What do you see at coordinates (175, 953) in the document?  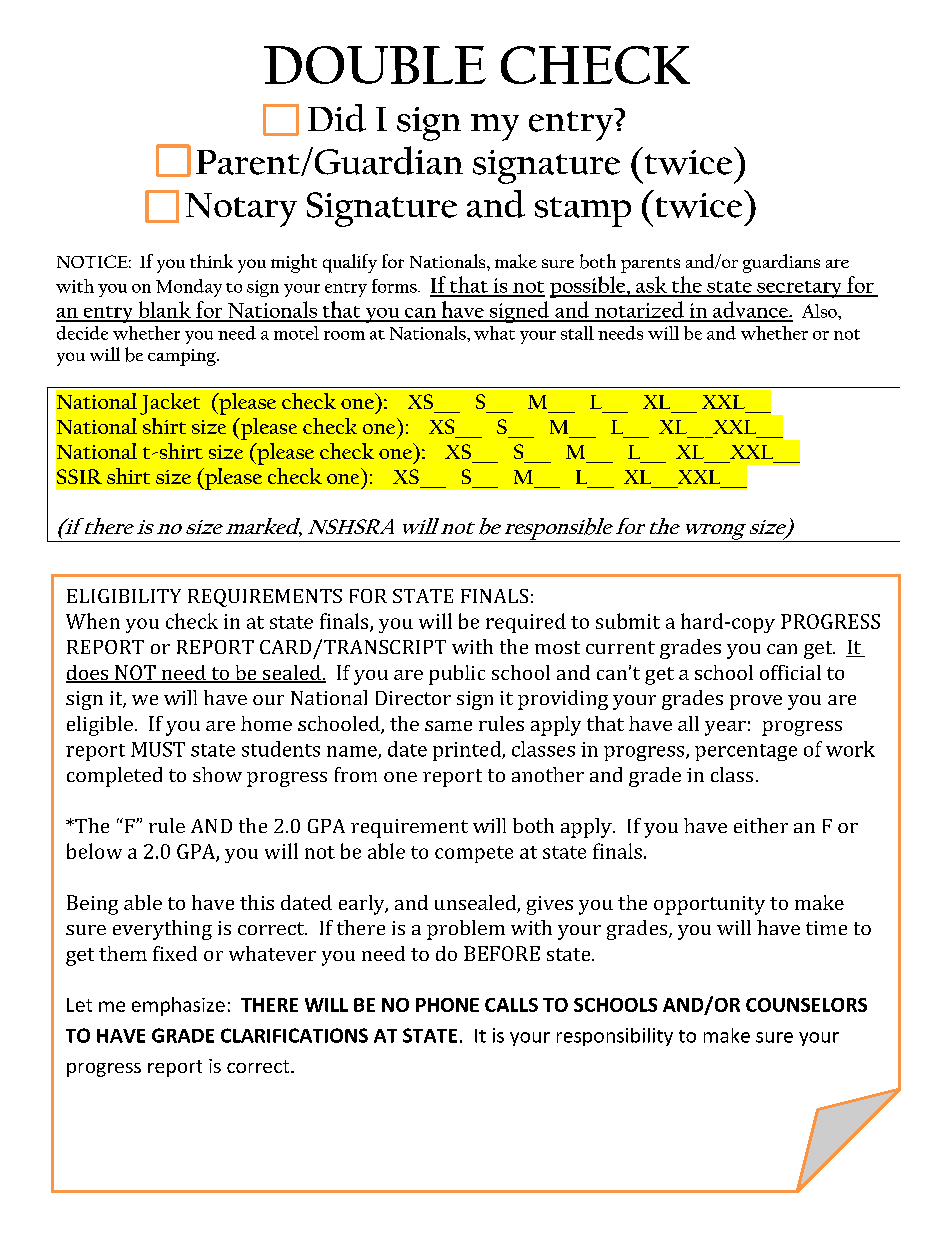 I see `fixed` at bounding box center [175, 953].
